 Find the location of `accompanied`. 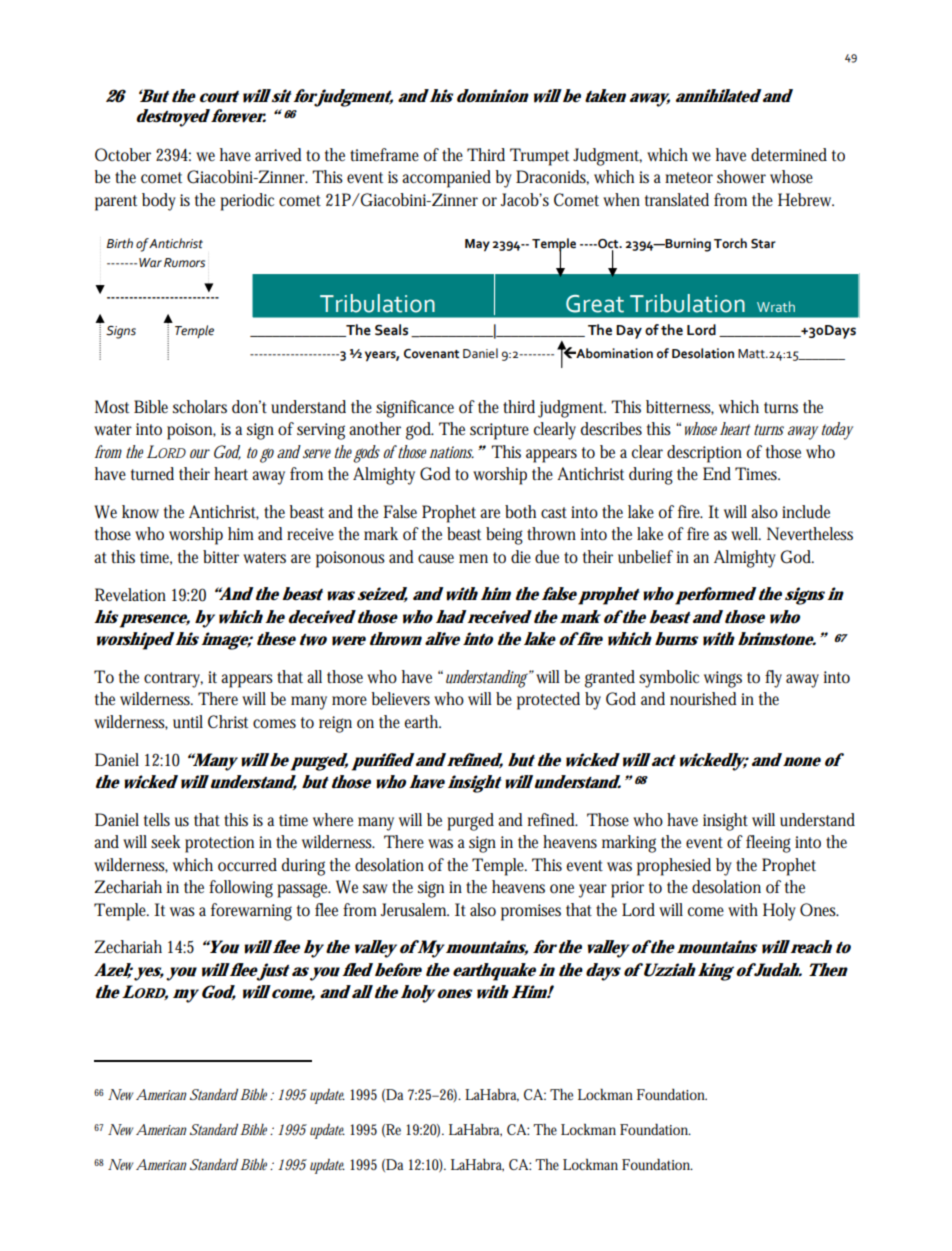

accompanied is located at coordinates (446, 179).
